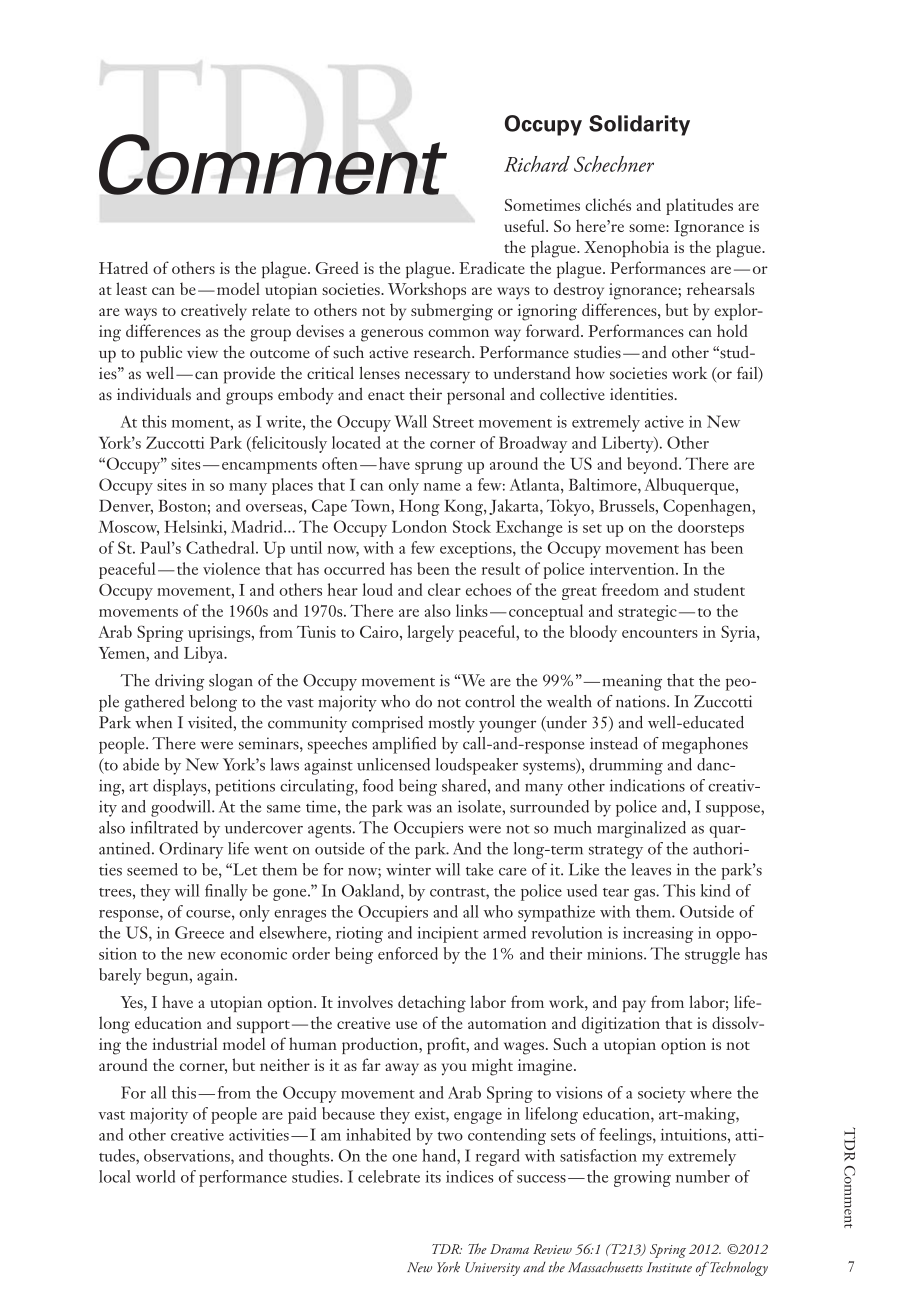 The height and width of the page is (1316, 921). Describe the element at coordinates (155, 1176) in the page. I see `world` at that location.
